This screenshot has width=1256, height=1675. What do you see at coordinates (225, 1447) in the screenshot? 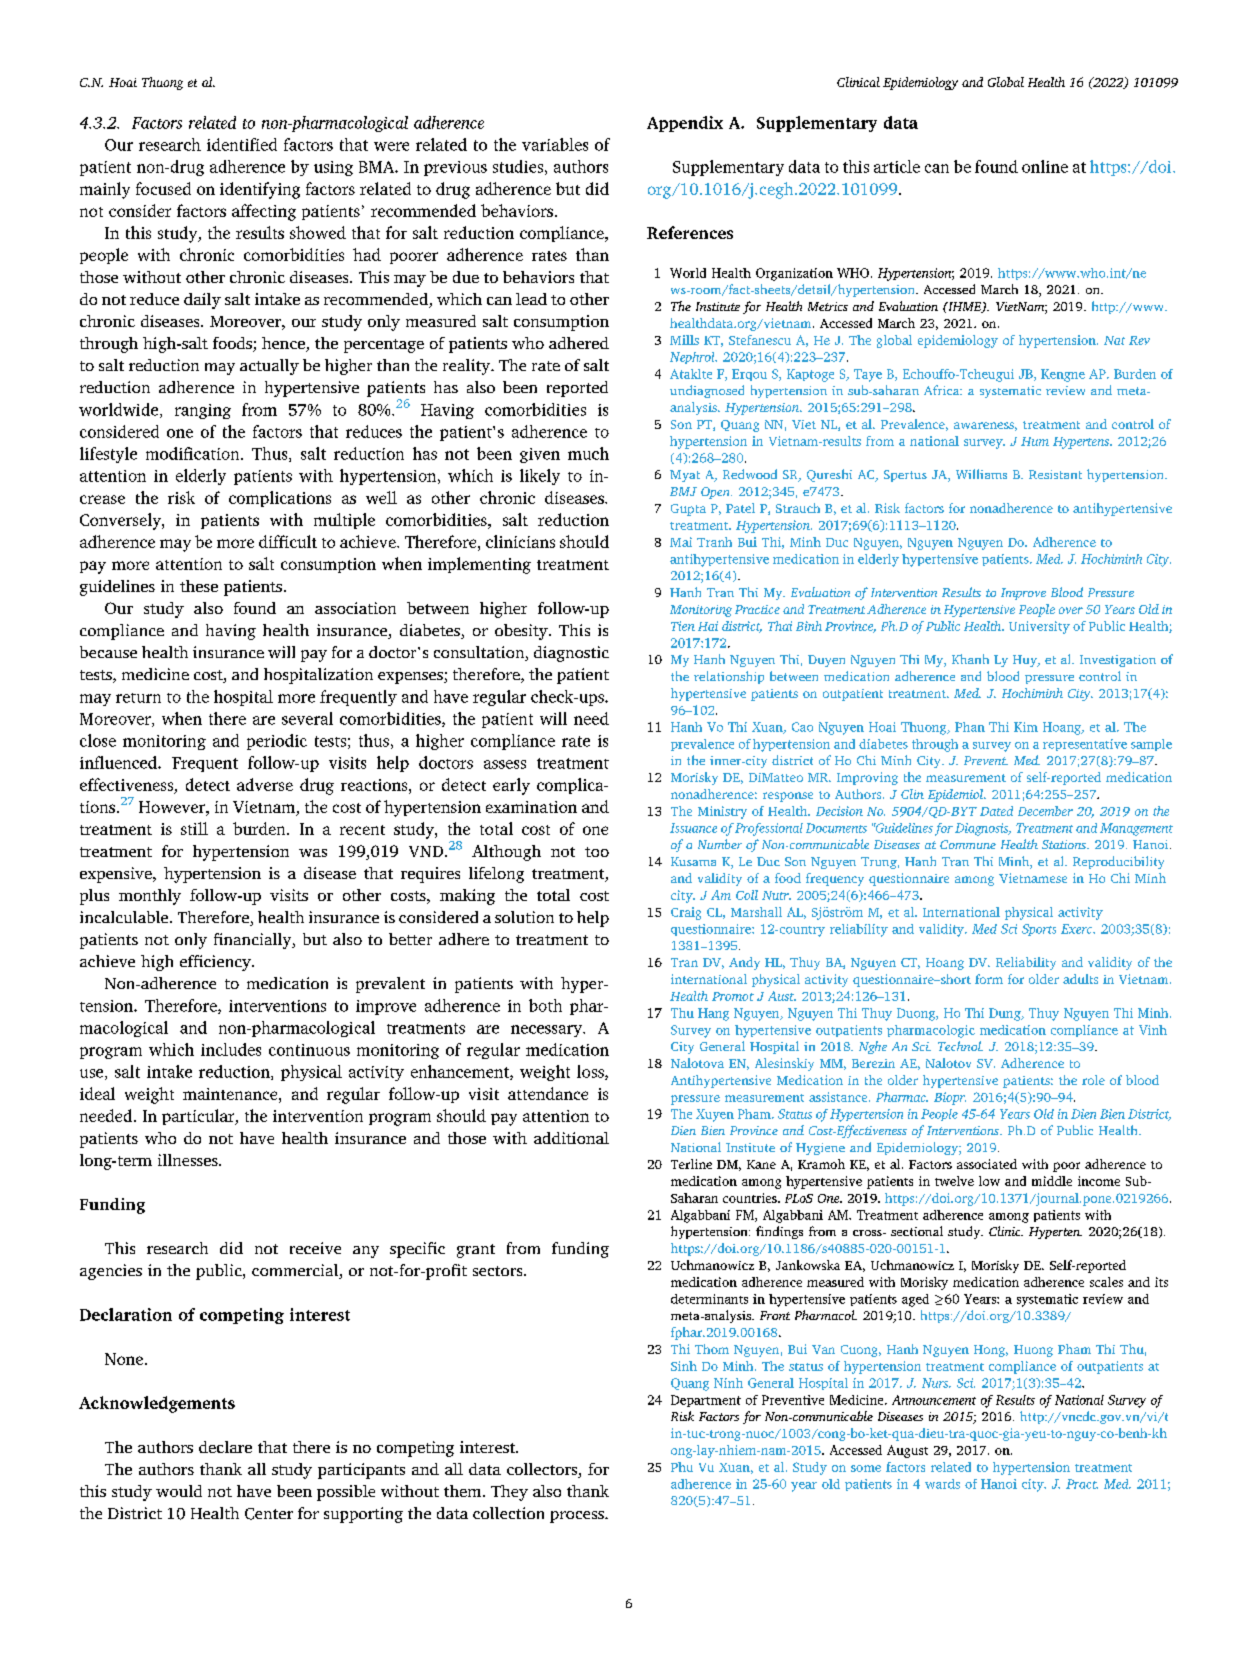
I see `declare` at bounding box center [225, 1447].
